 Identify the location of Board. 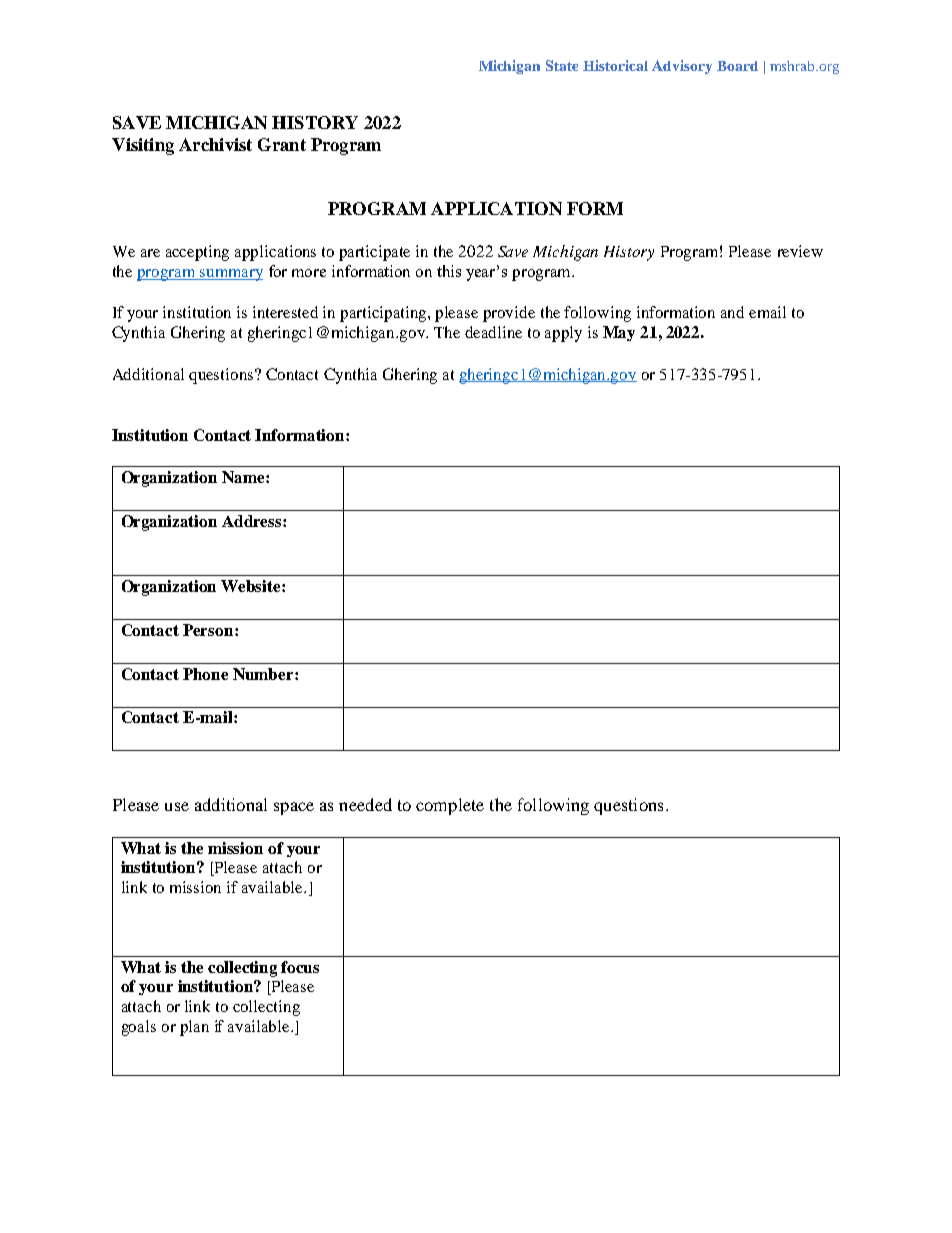
(737, 66).
